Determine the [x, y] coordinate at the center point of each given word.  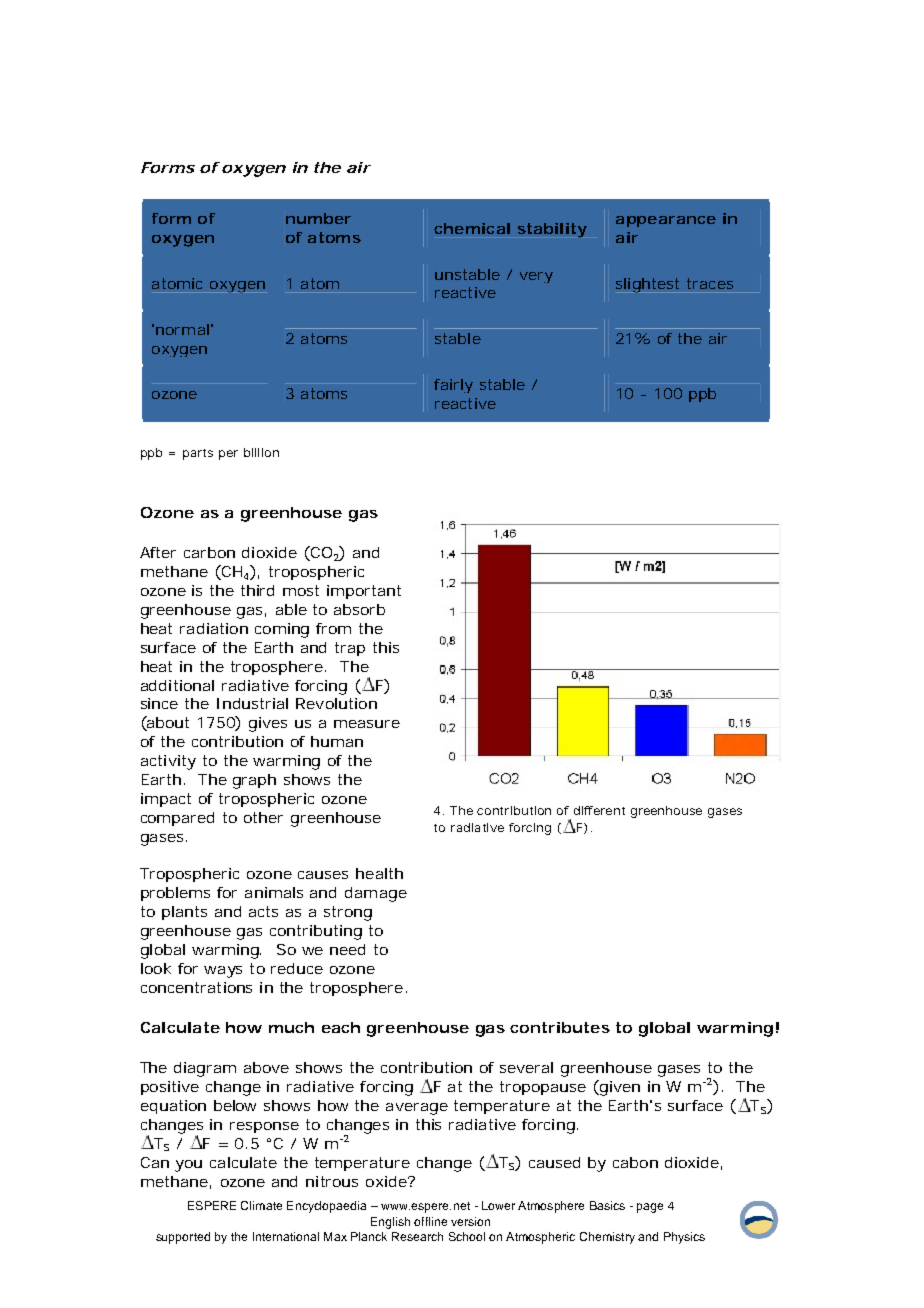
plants [184, 913]
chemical [472, 228]
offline [430, 1221]
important [364, 592]
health [379, 873]
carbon [209, 552]
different [599, 810]
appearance [666, 221]
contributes [560, 1027]
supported [183, 1238]
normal [182, 329]
